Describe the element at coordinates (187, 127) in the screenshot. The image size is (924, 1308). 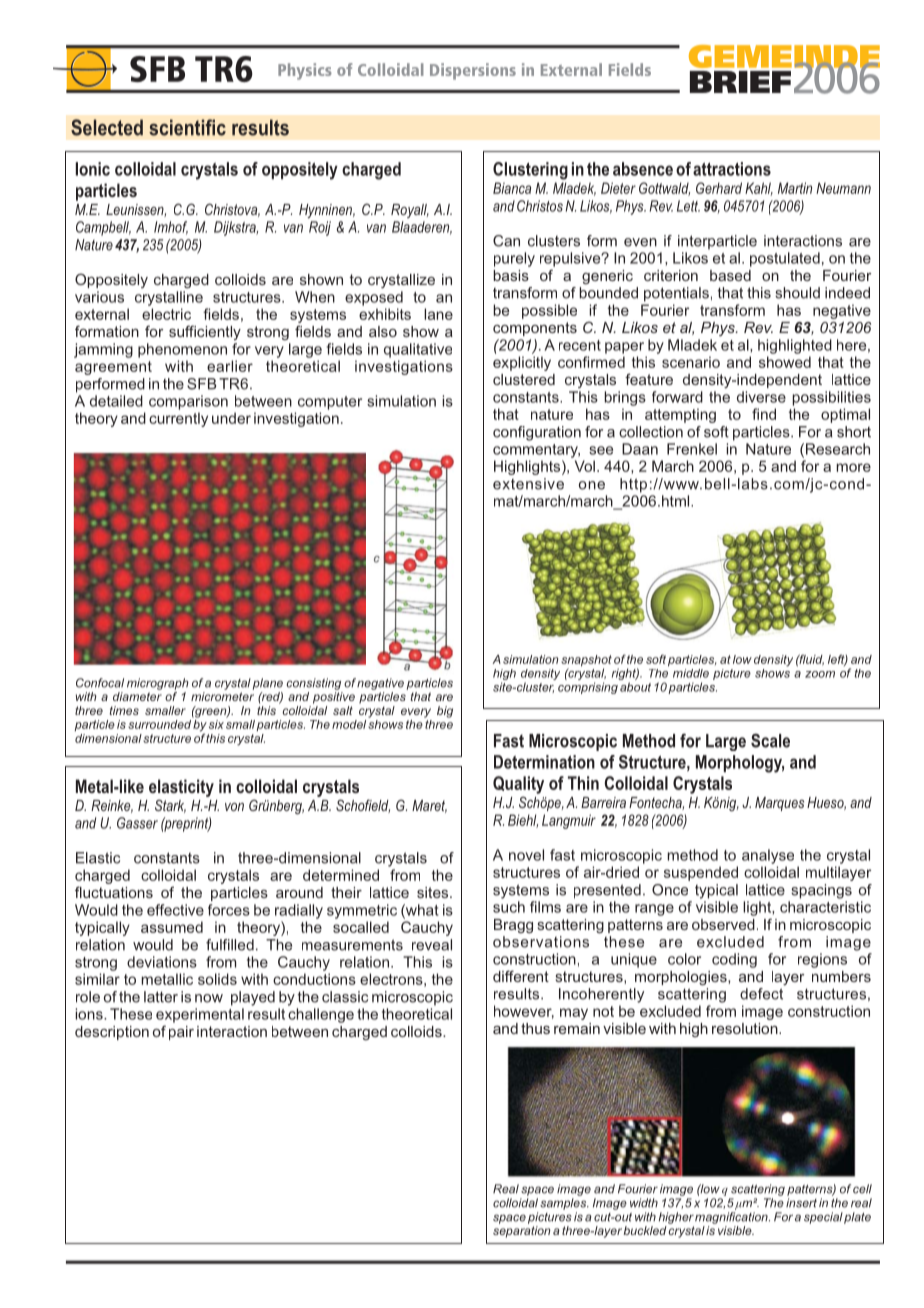
I see `scientific` at that location.
